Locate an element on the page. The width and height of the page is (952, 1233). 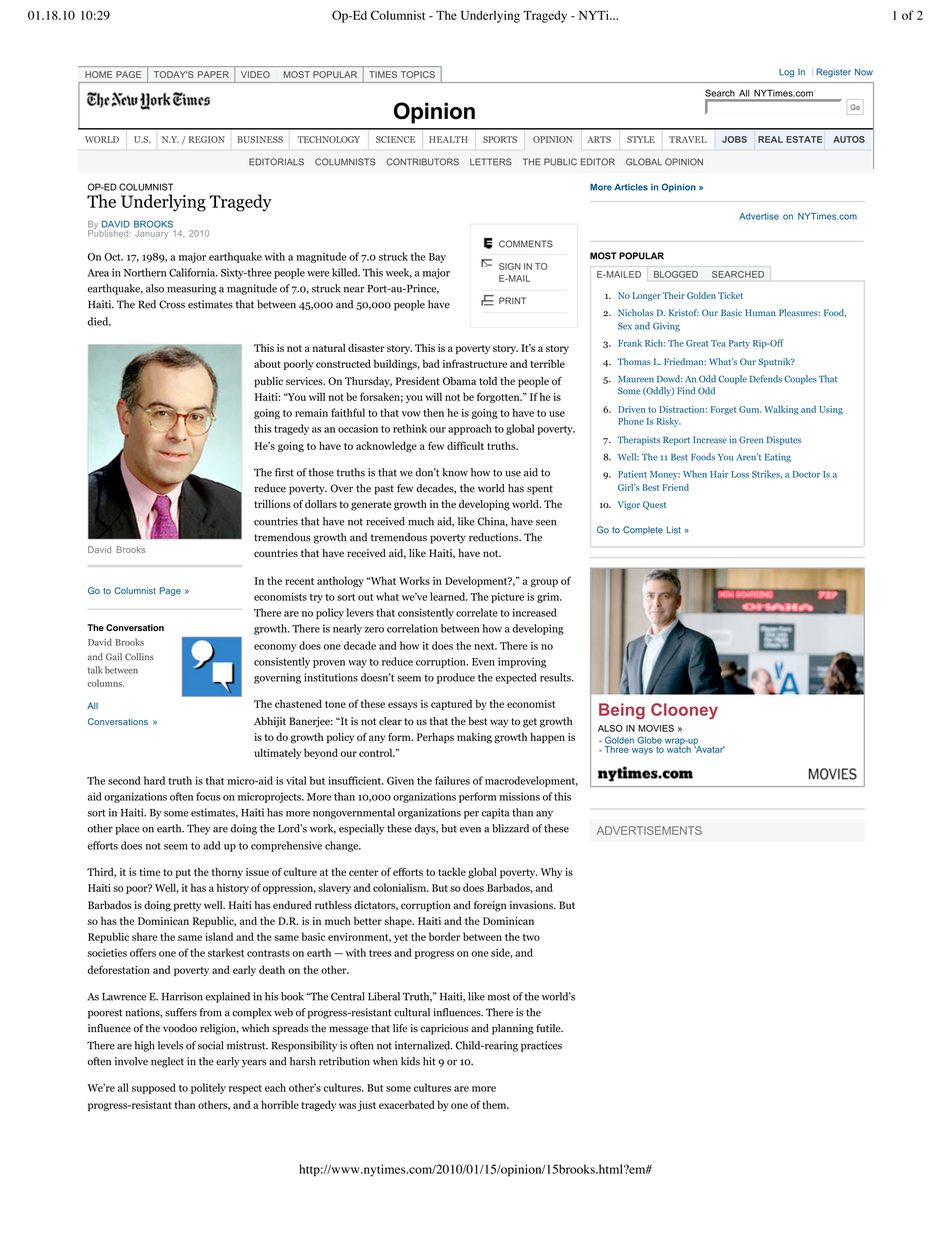
infrastructure is located at coordinates (475, 363).
